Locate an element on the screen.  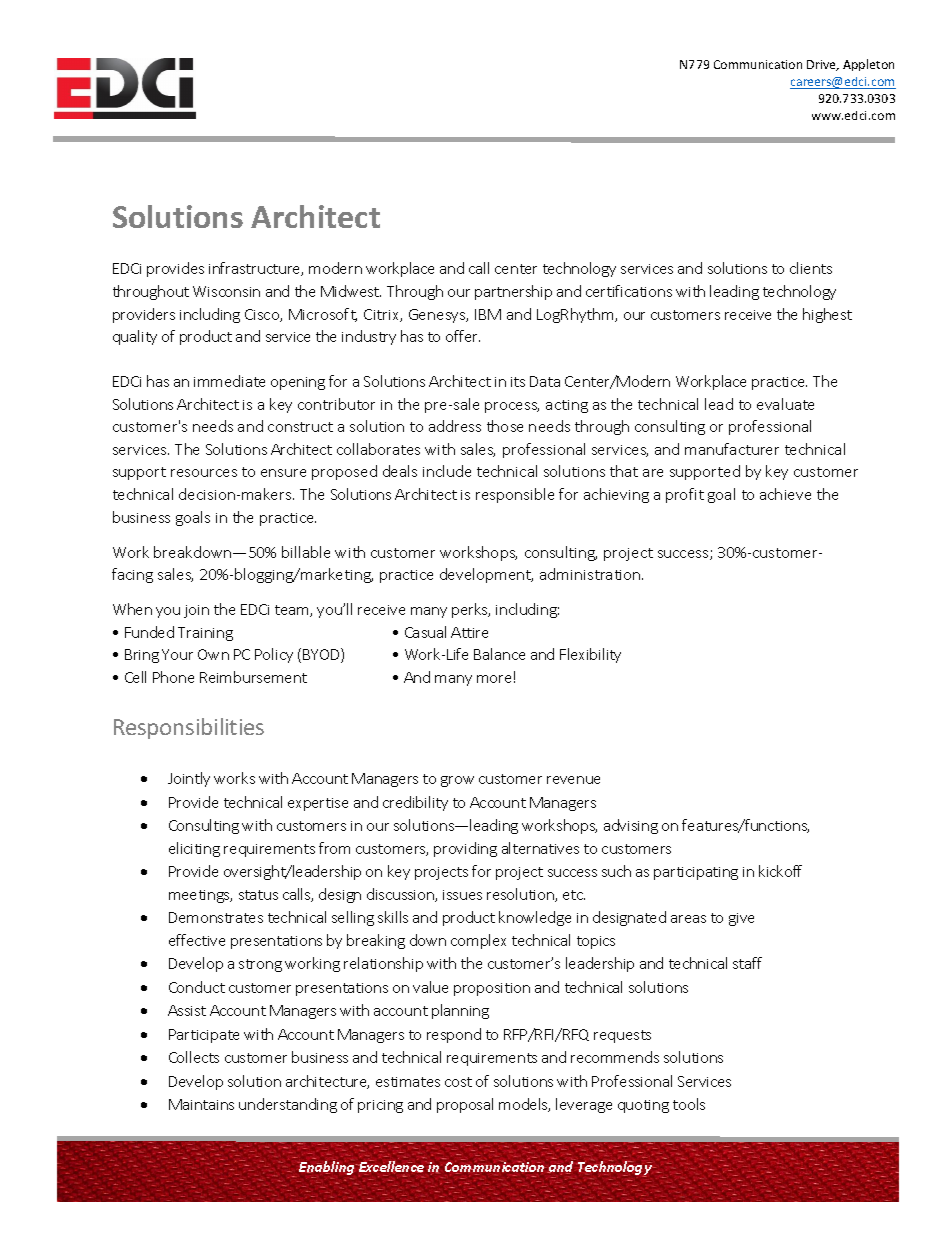
Drive is located at coordinates (823, 65).
